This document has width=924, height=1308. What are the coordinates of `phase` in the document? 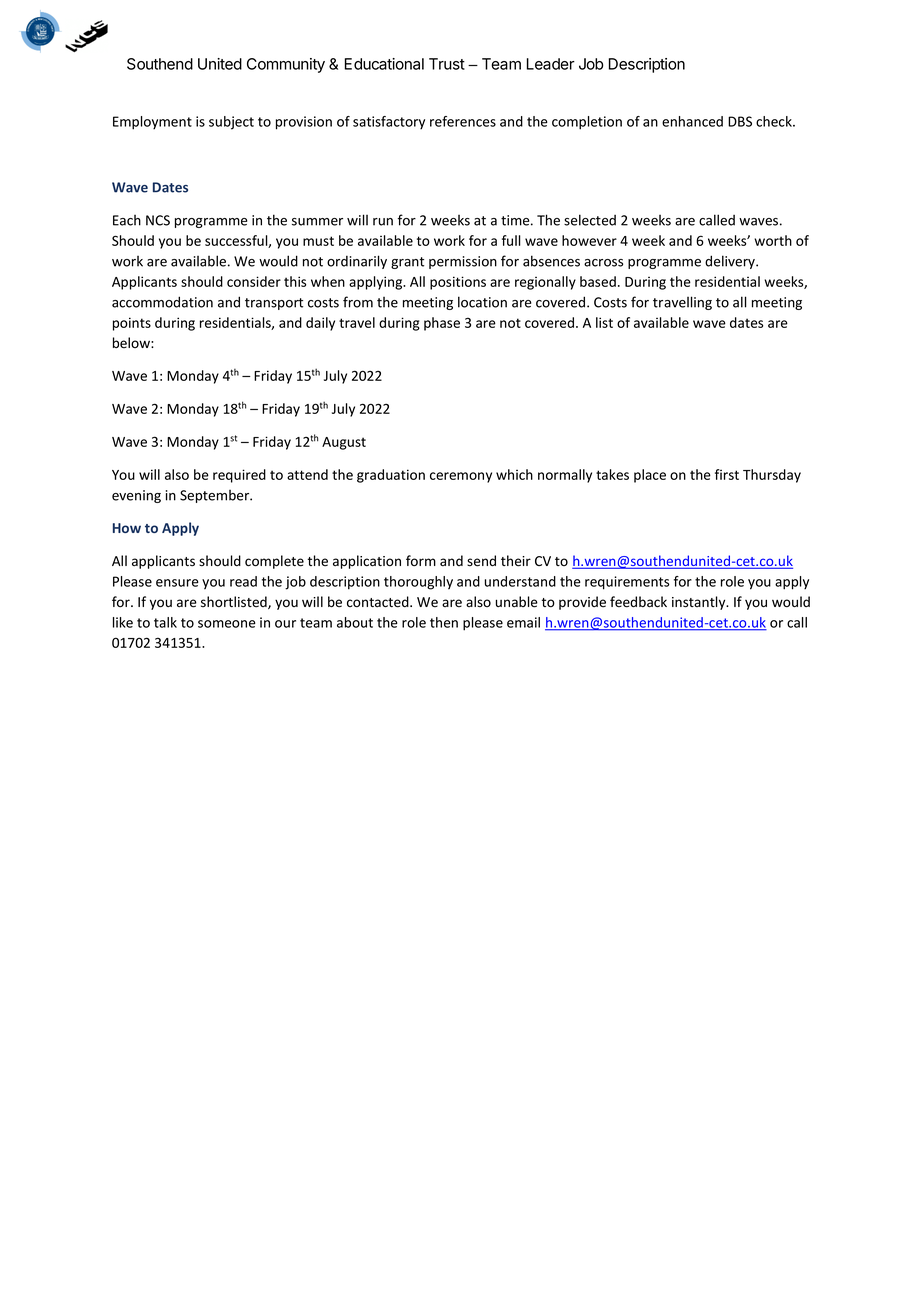 It's located at (442, 324).
